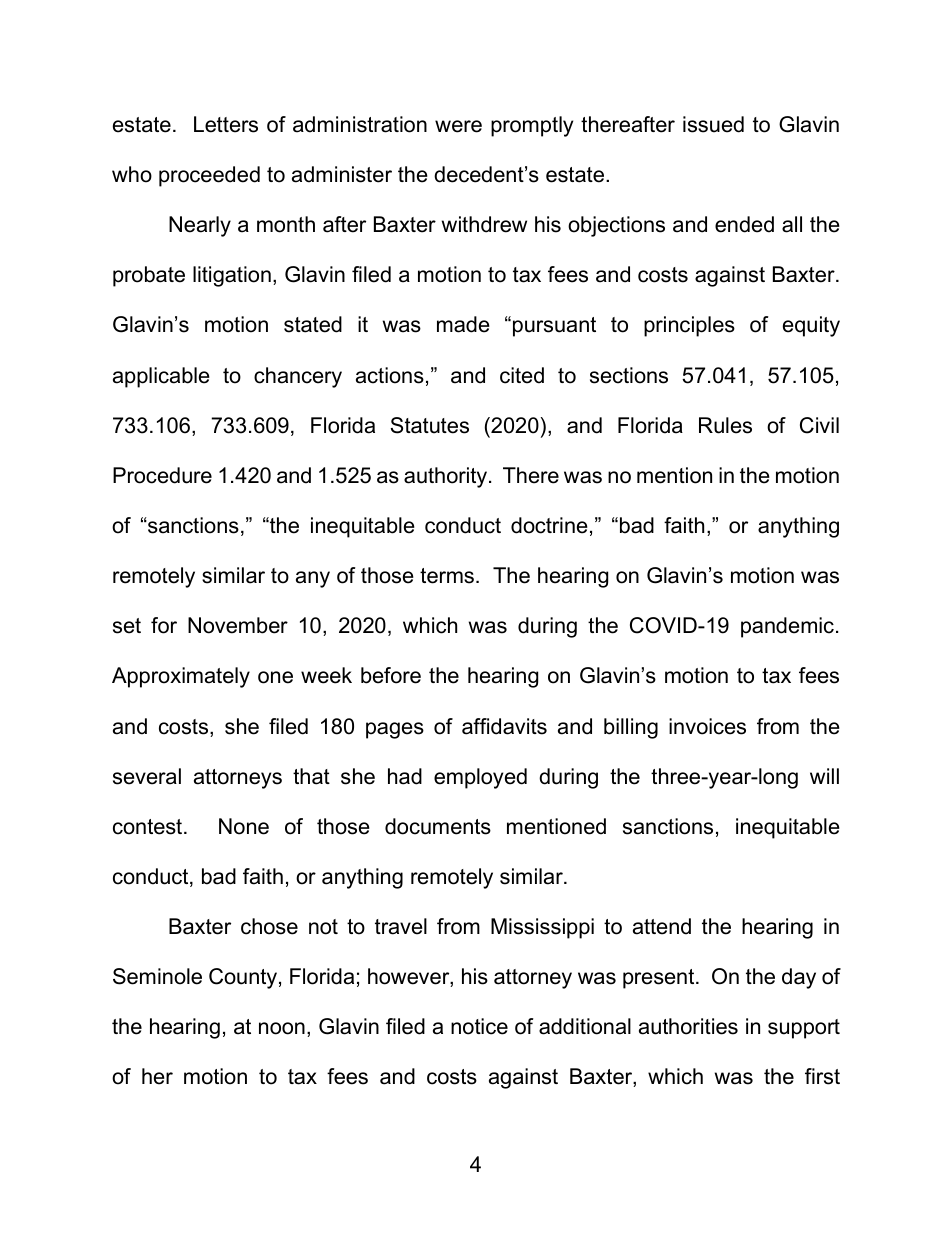  Describe the element at coordinates (458, 126) in the screenshot. I see `were` at that location.
